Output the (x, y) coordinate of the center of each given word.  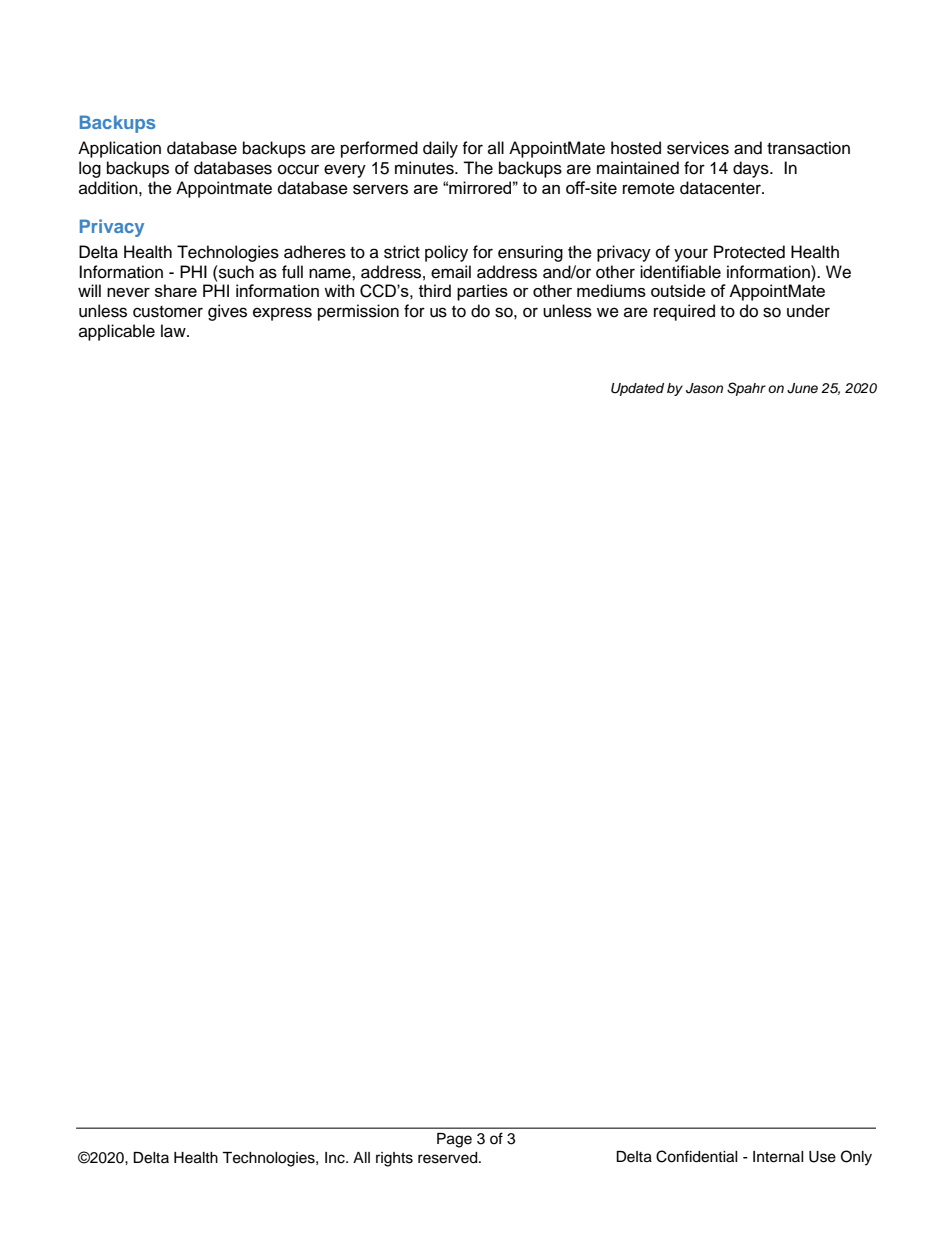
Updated (637, 389)
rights (394, 1159)
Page (454, 1140)
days (752, 169)
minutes (425, 168)
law (174, 331)
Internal (778, 1157)
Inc (336, 1158)
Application (119, 149)
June (802, 388)
